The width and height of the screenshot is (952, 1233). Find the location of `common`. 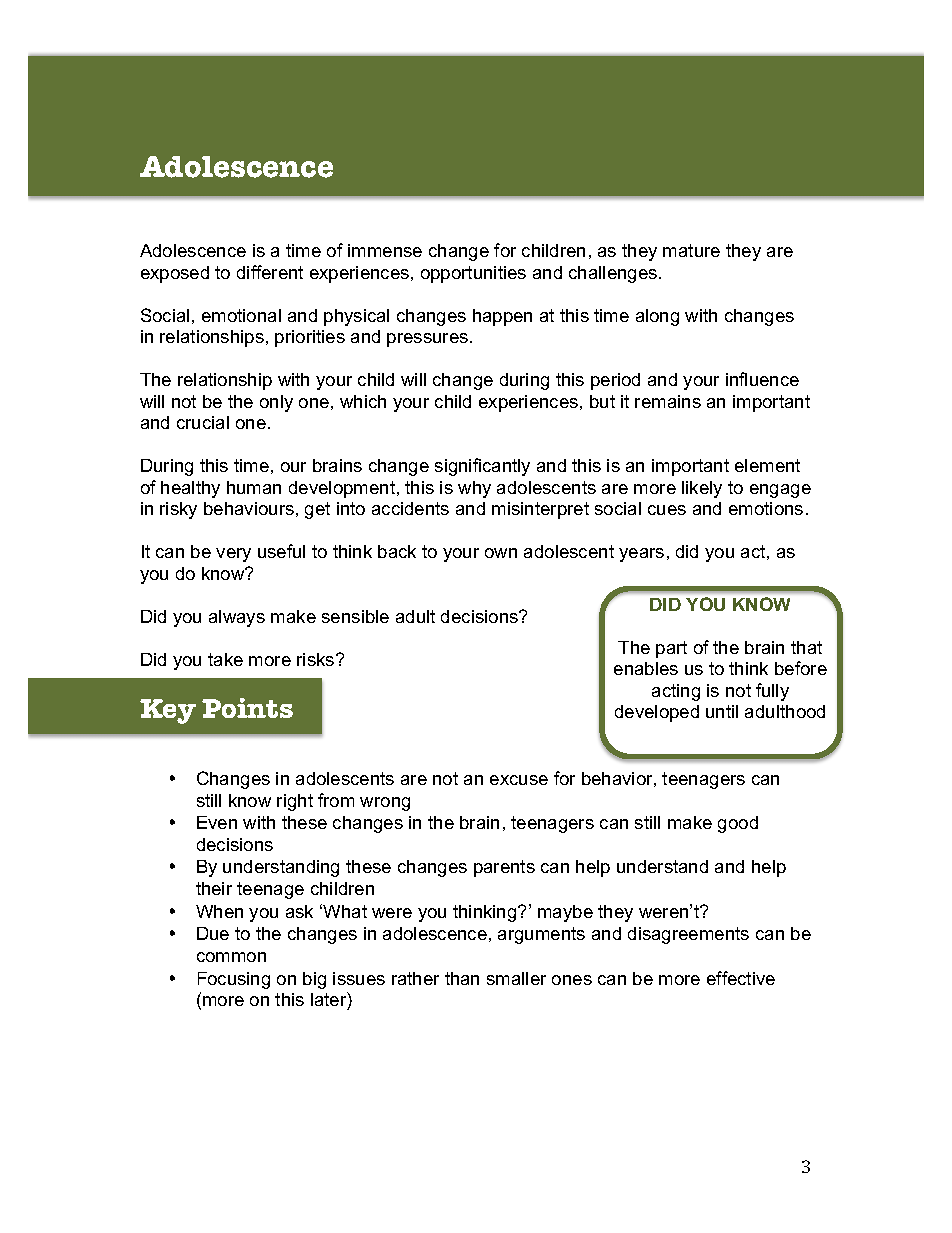

common is located at coordinates (231, 957).
